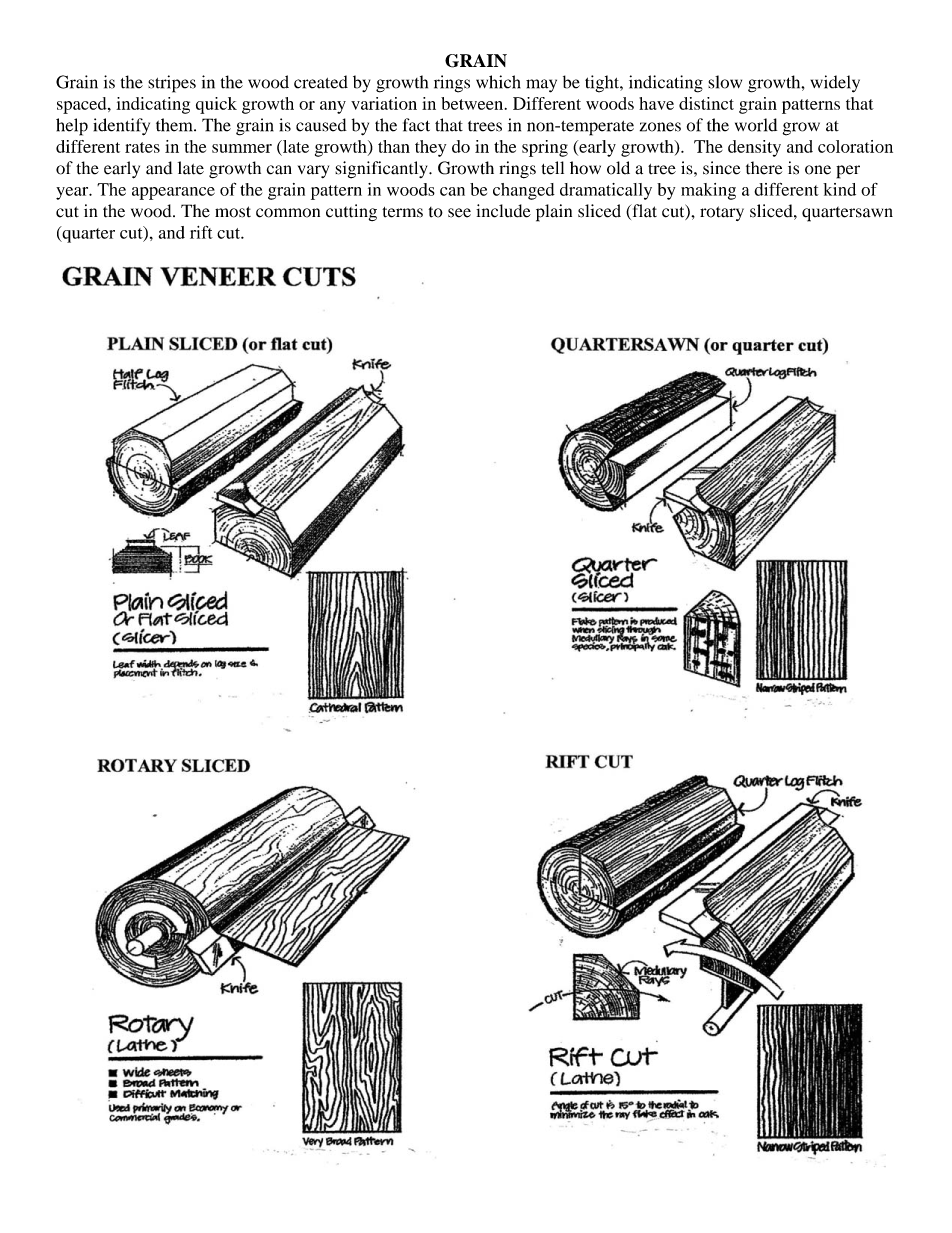  I want to click on they, so click(430, 148).
